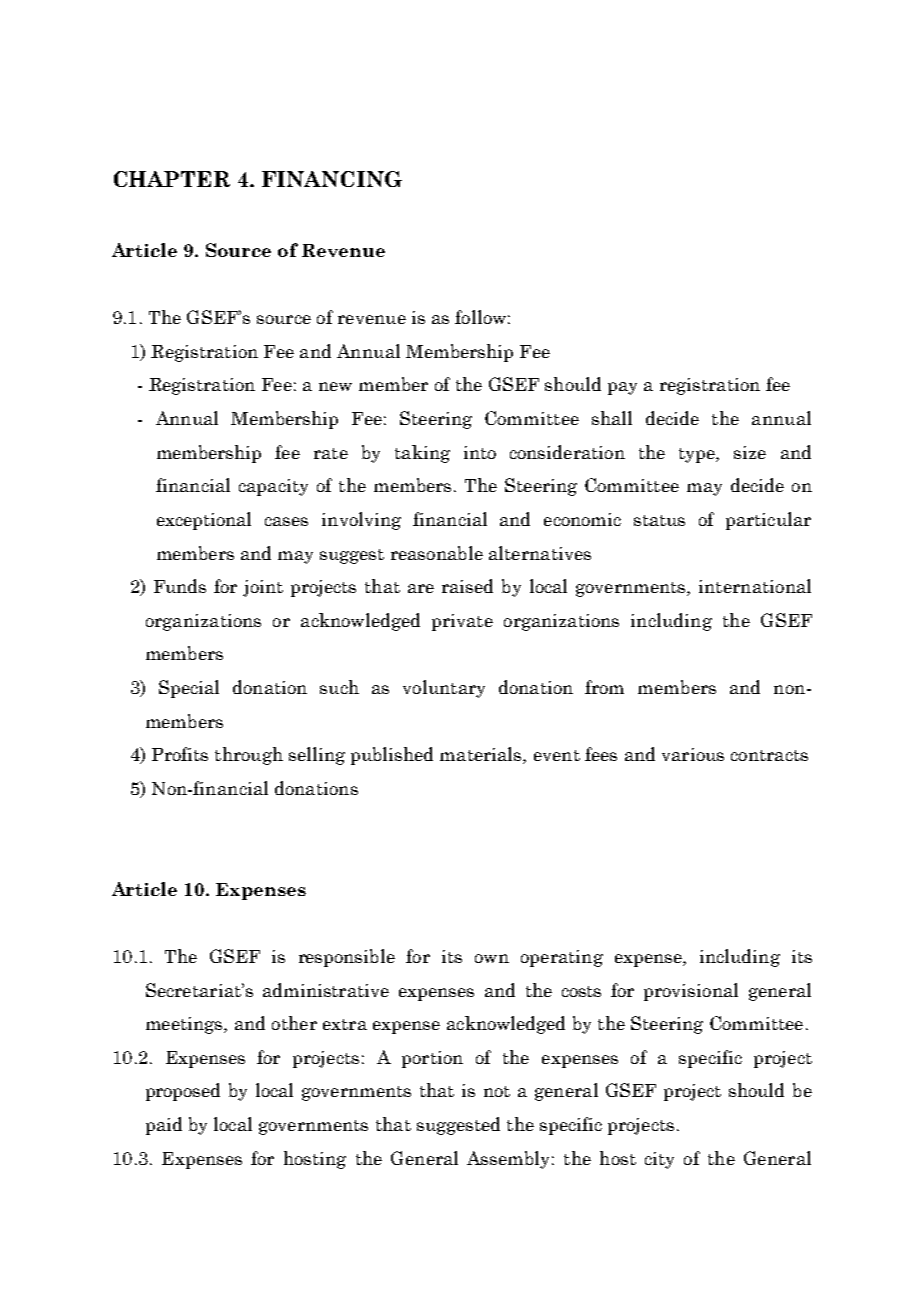  Describe the element at coordinates (698, 455) in the screenshot. I see `type` at that location.
